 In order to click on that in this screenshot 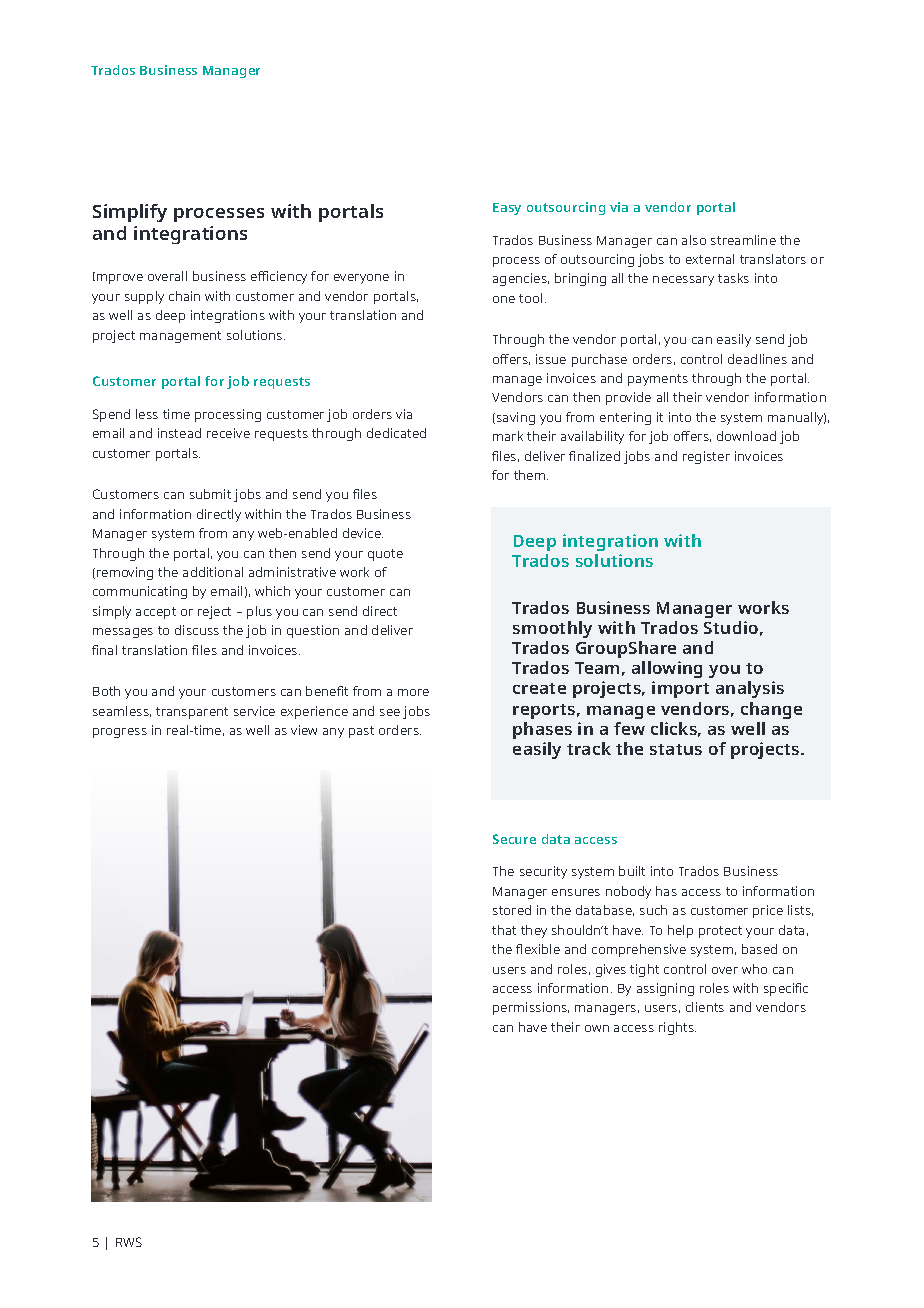, I will do `click(504, 930)`.
